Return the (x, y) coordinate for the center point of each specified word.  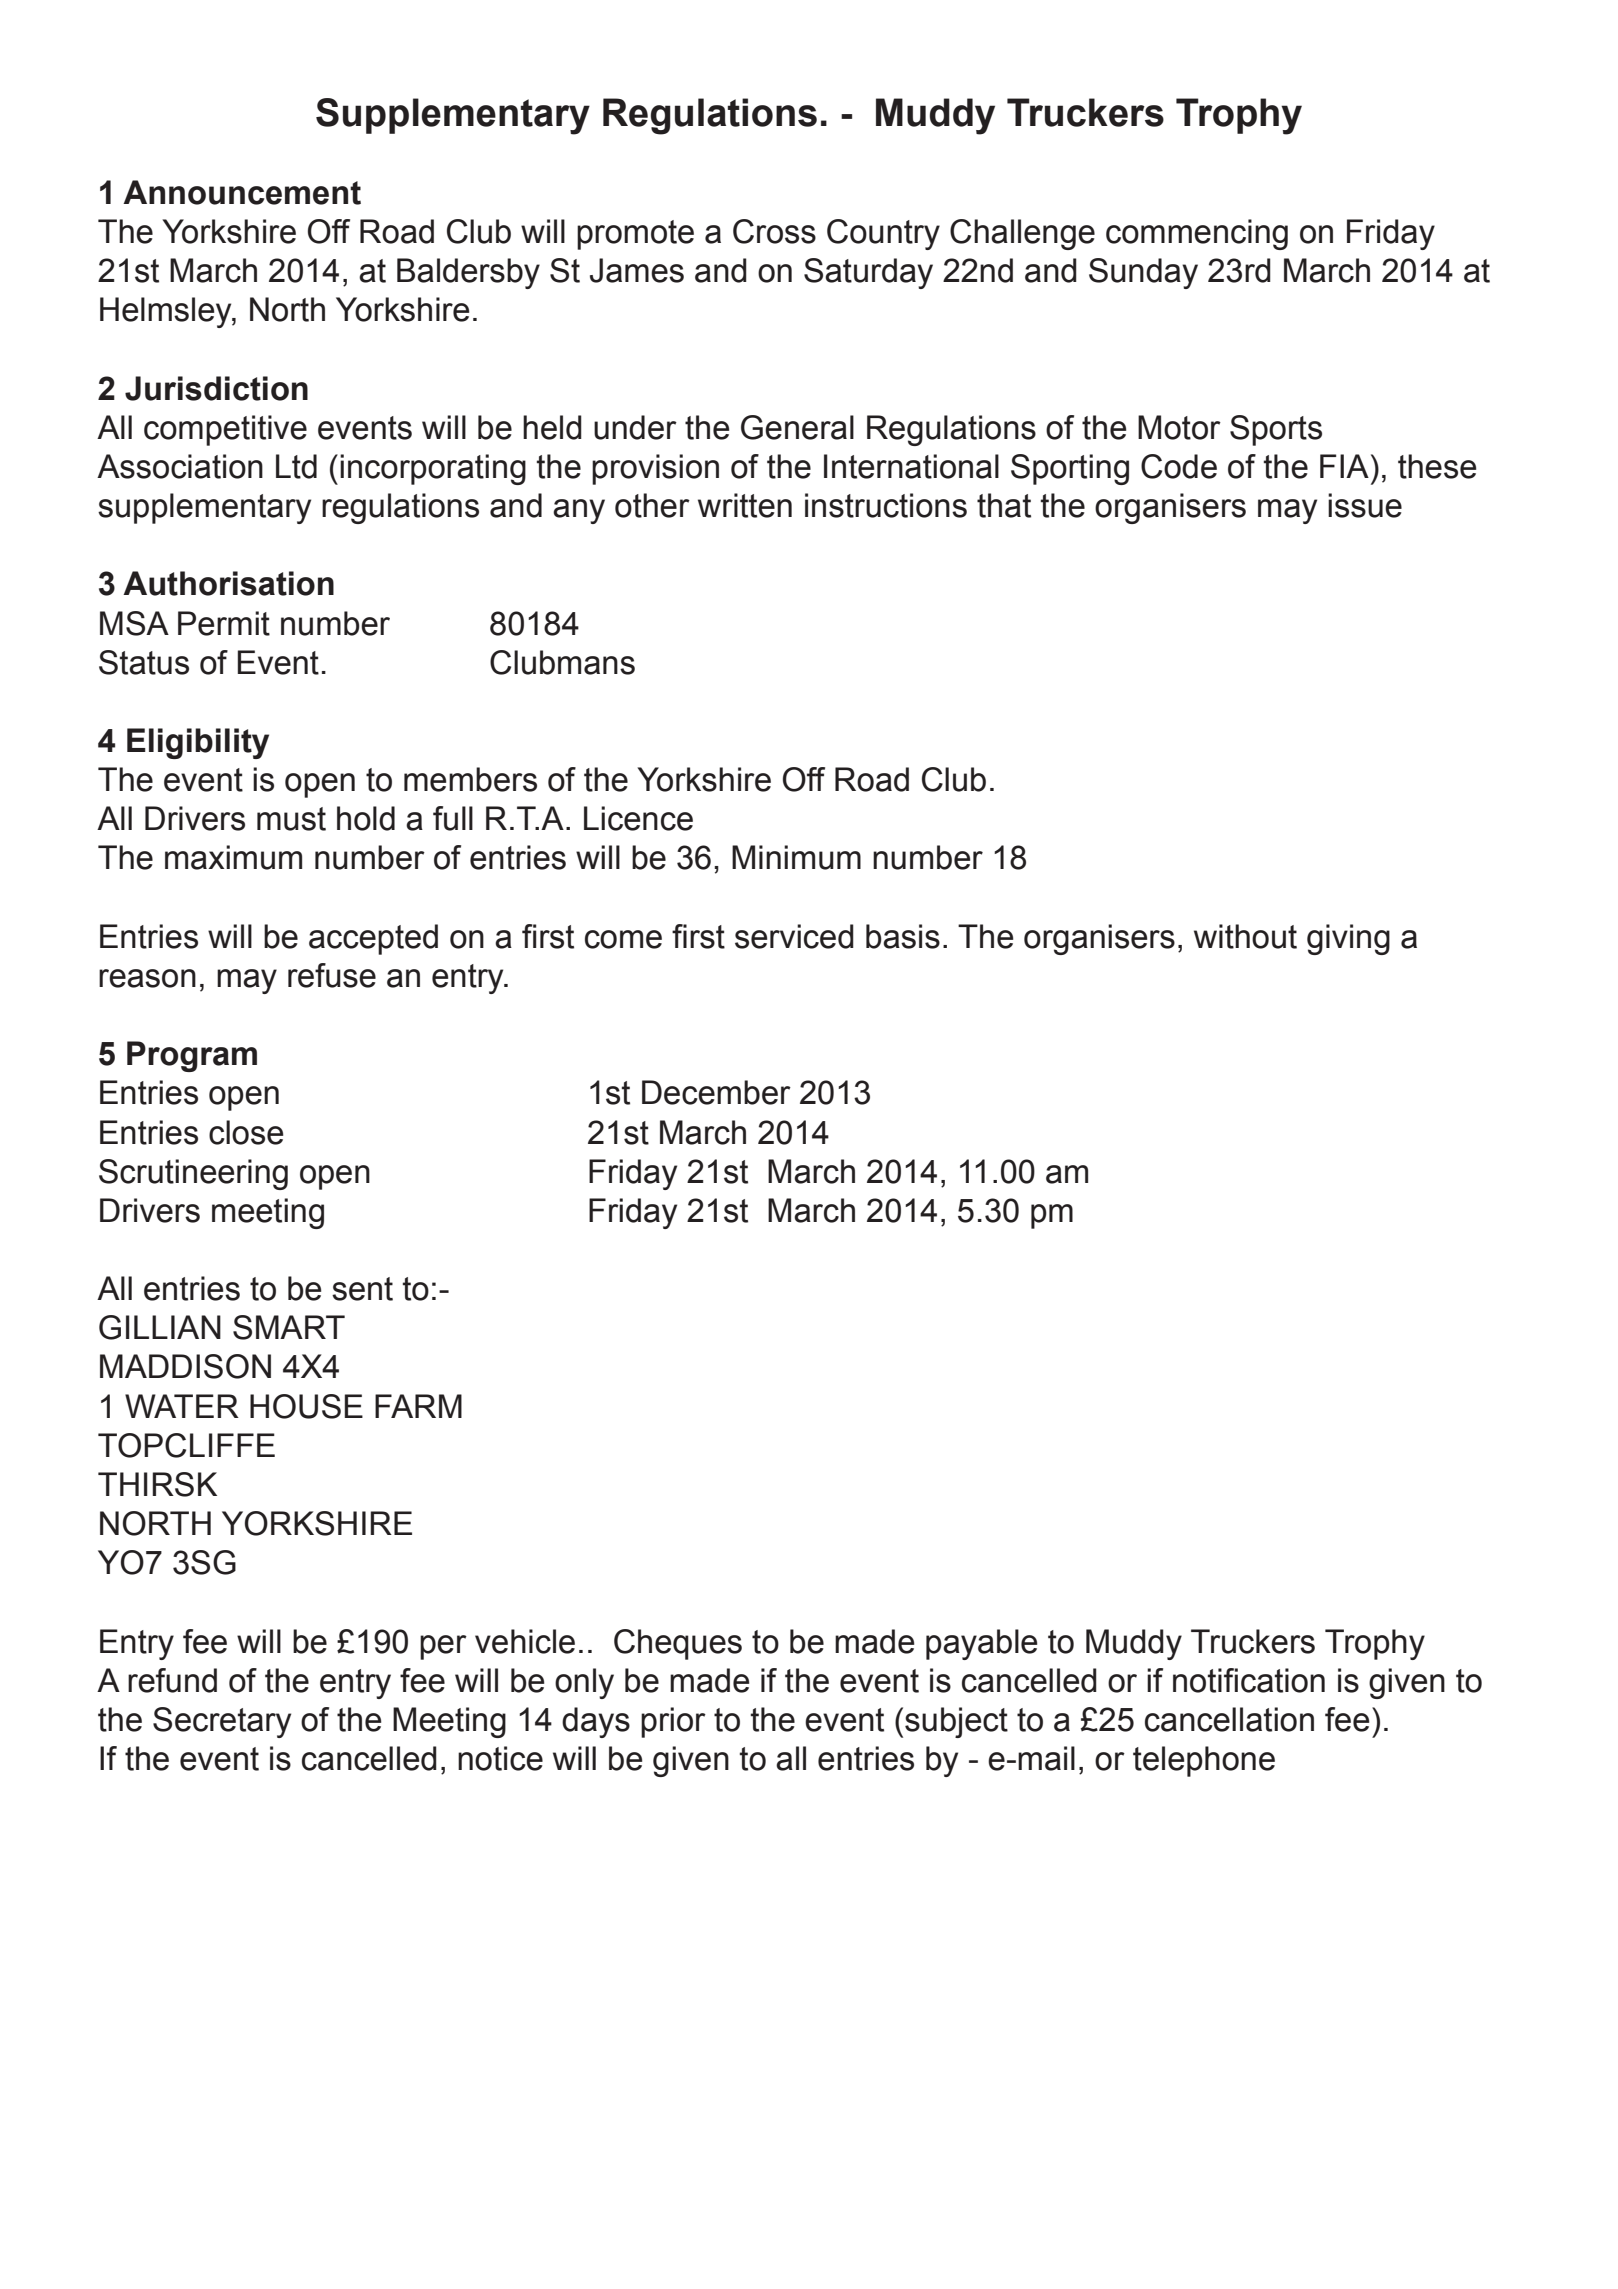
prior (673, 1722)
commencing (1197, 234)
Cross (774, 231)
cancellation (1229, 1719)
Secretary (222, 1722)
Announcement (242, 192)
